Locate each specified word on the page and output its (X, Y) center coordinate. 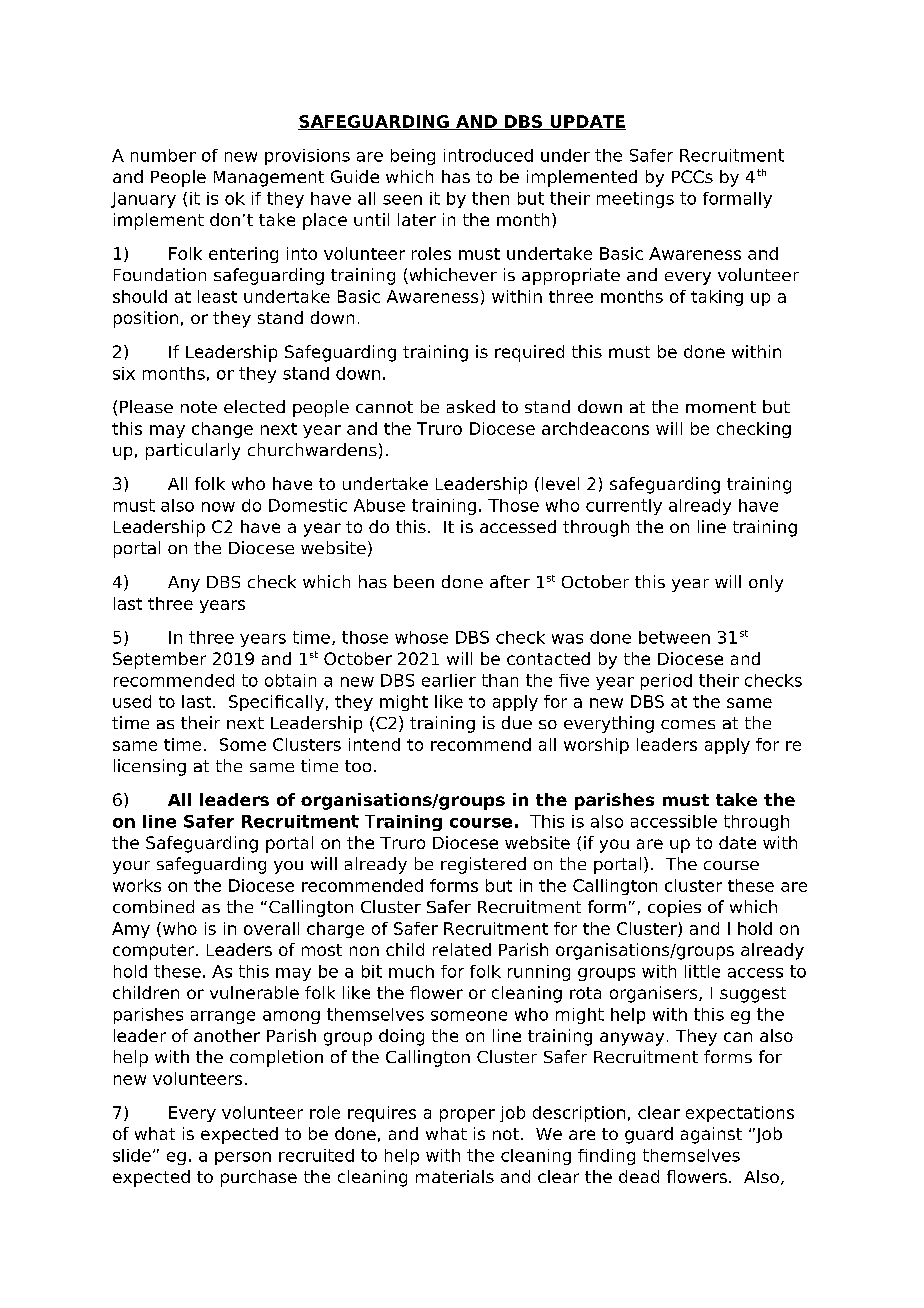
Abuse (379, 505)
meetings (635, 200)
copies (674, 908)
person (243, 1158)
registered (483, 865)
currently (624, 507)
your (131, 867)
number (163, 155)
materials (455, 1176)
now (218, 507)
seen (402, 200)
